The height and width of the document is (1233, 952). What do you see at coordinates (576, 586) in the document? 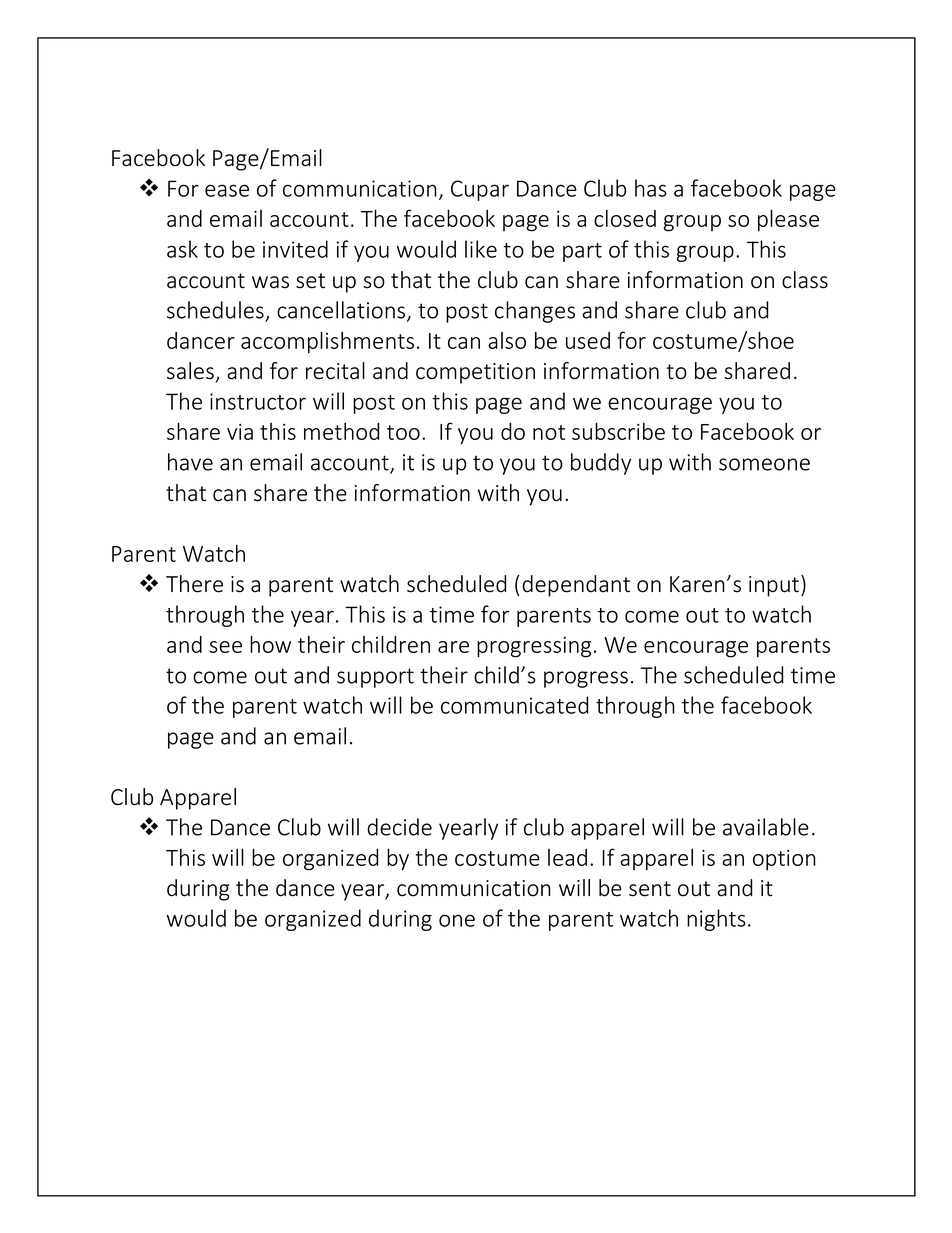
I see `dependant` at bounding box center [576, 586].
